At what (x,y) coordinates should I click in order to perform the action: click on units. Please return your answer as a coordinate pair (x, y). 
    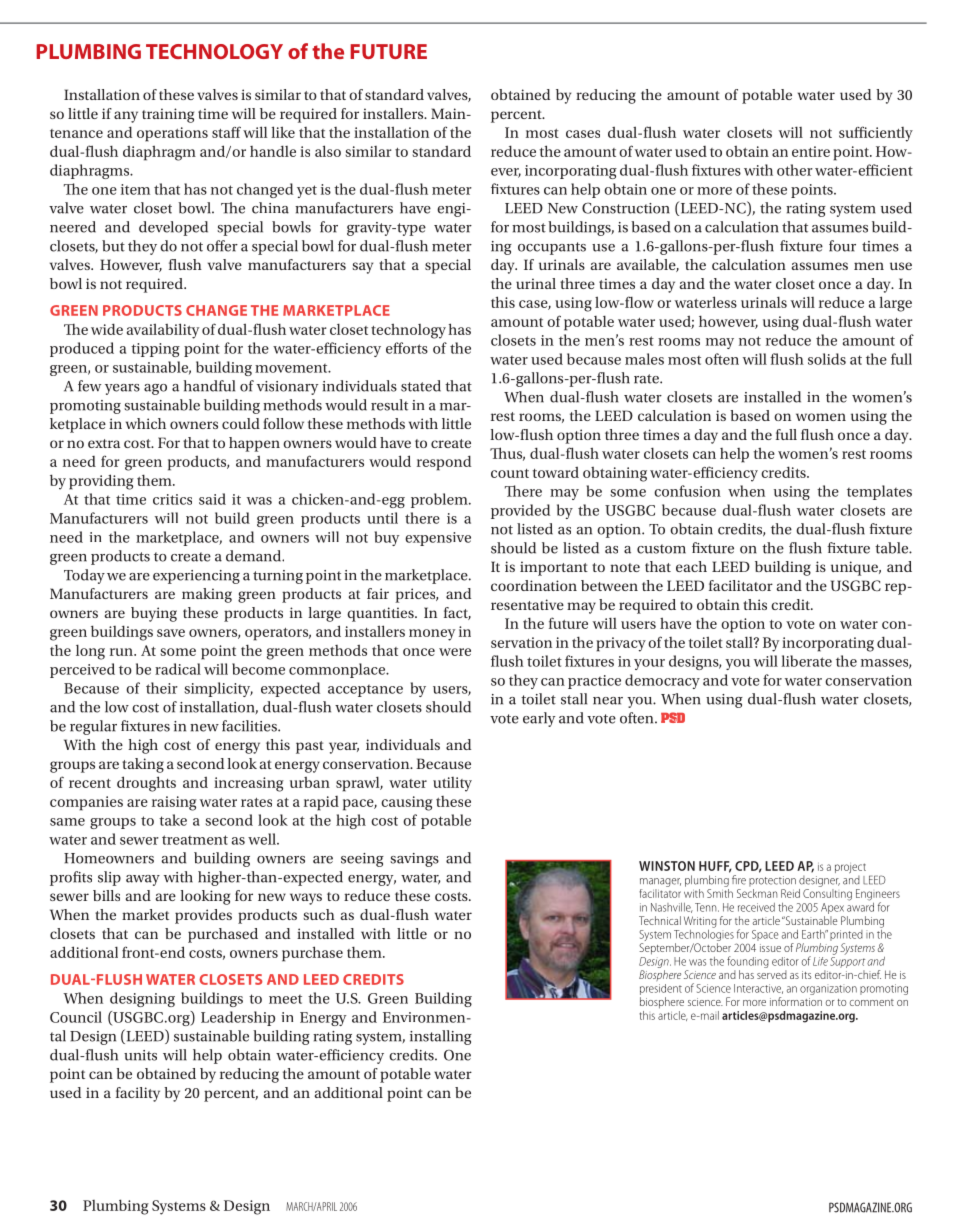
    Looking at the image, I should click on (140, 1055).
